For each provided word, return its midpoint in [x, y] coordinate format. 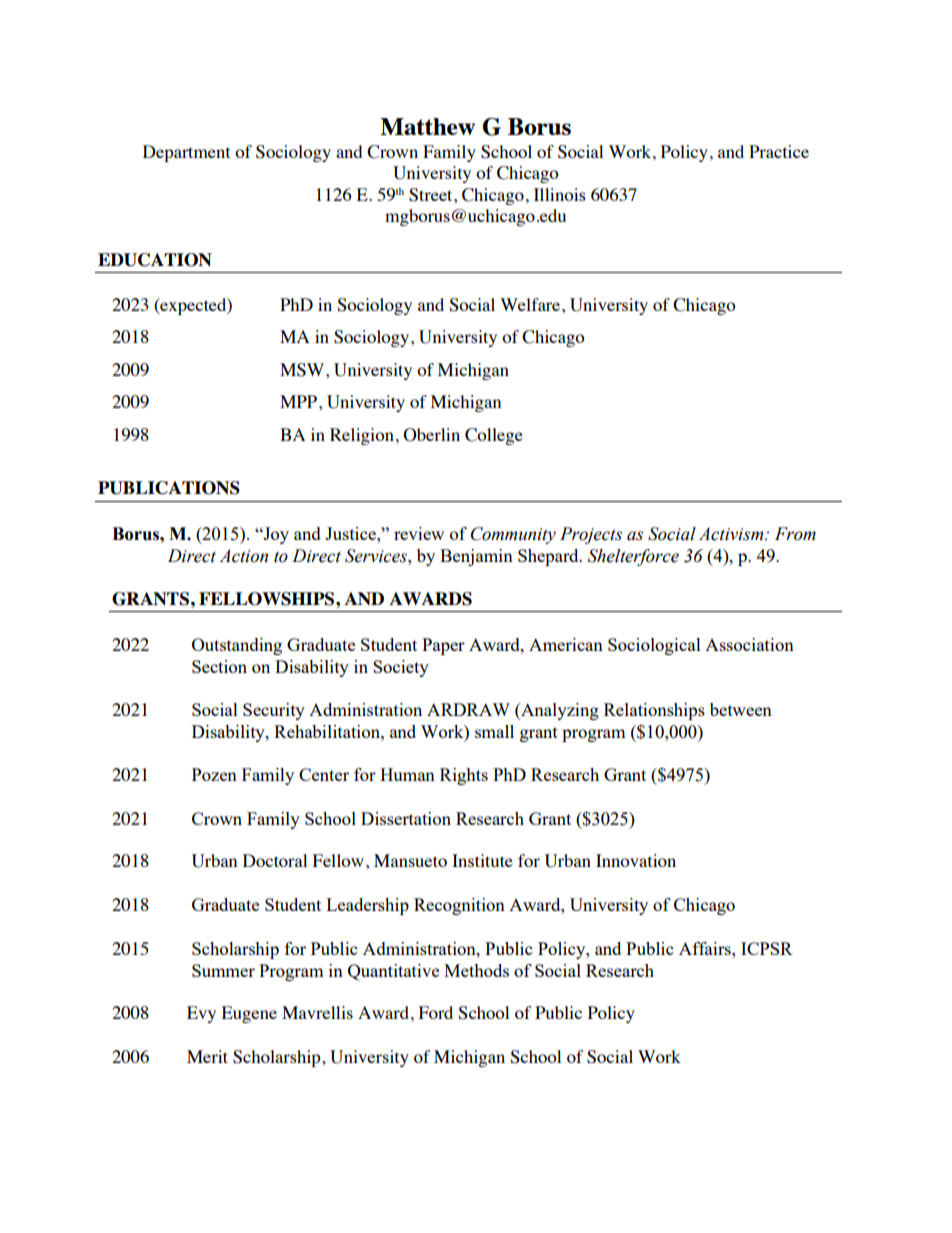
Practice [779, 151]
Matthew [427, 126]
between [741, 709]
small [494, 731]
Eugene [249, 1014]
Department [186, 153]
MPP [300, 401]
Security [274, 711]
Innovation [636, 860]
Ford [436, 1012]
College [494, 436]
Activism [732, 534]
